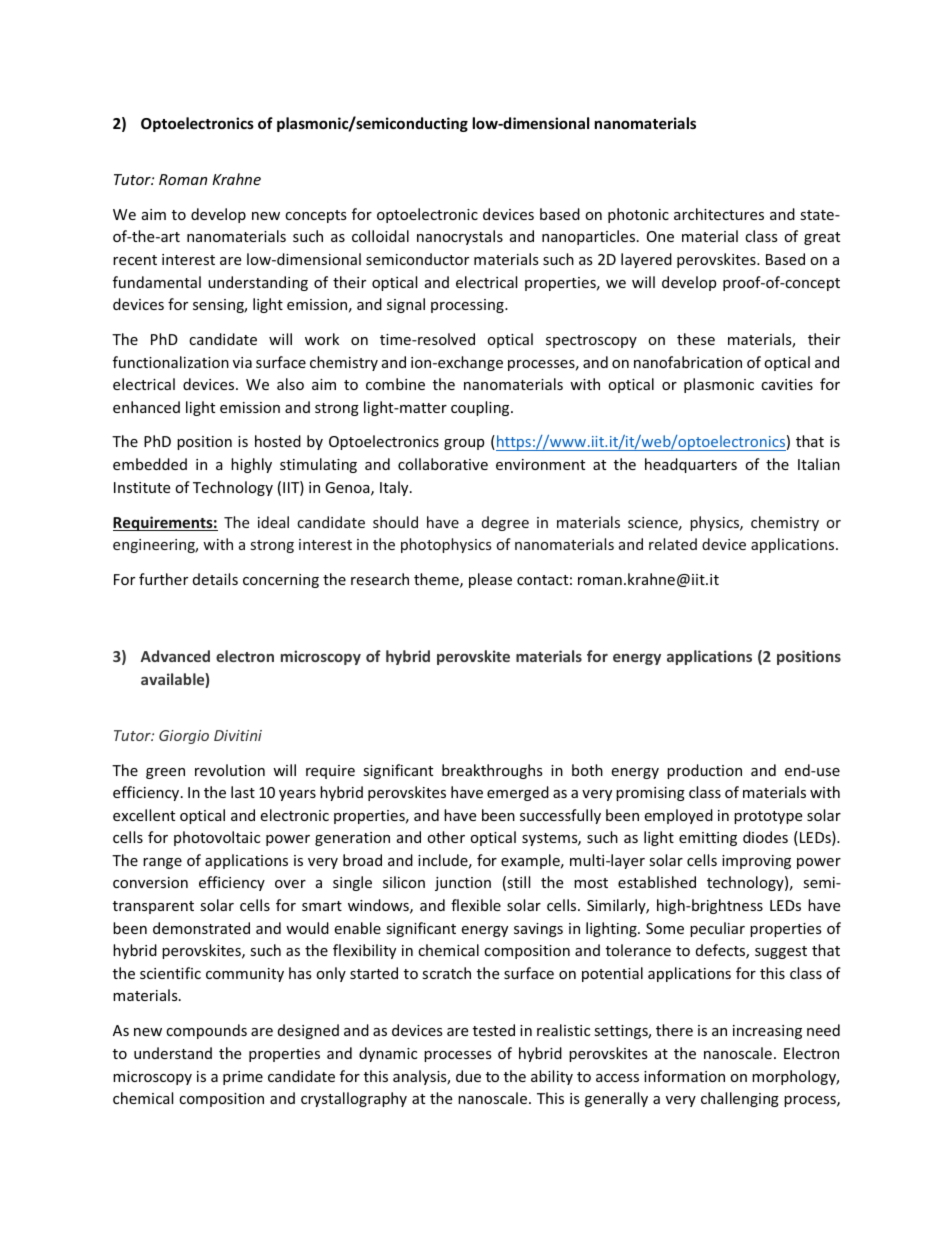 This image has height=1233, width=952. I want to click on architectures, so click(719, 214).
